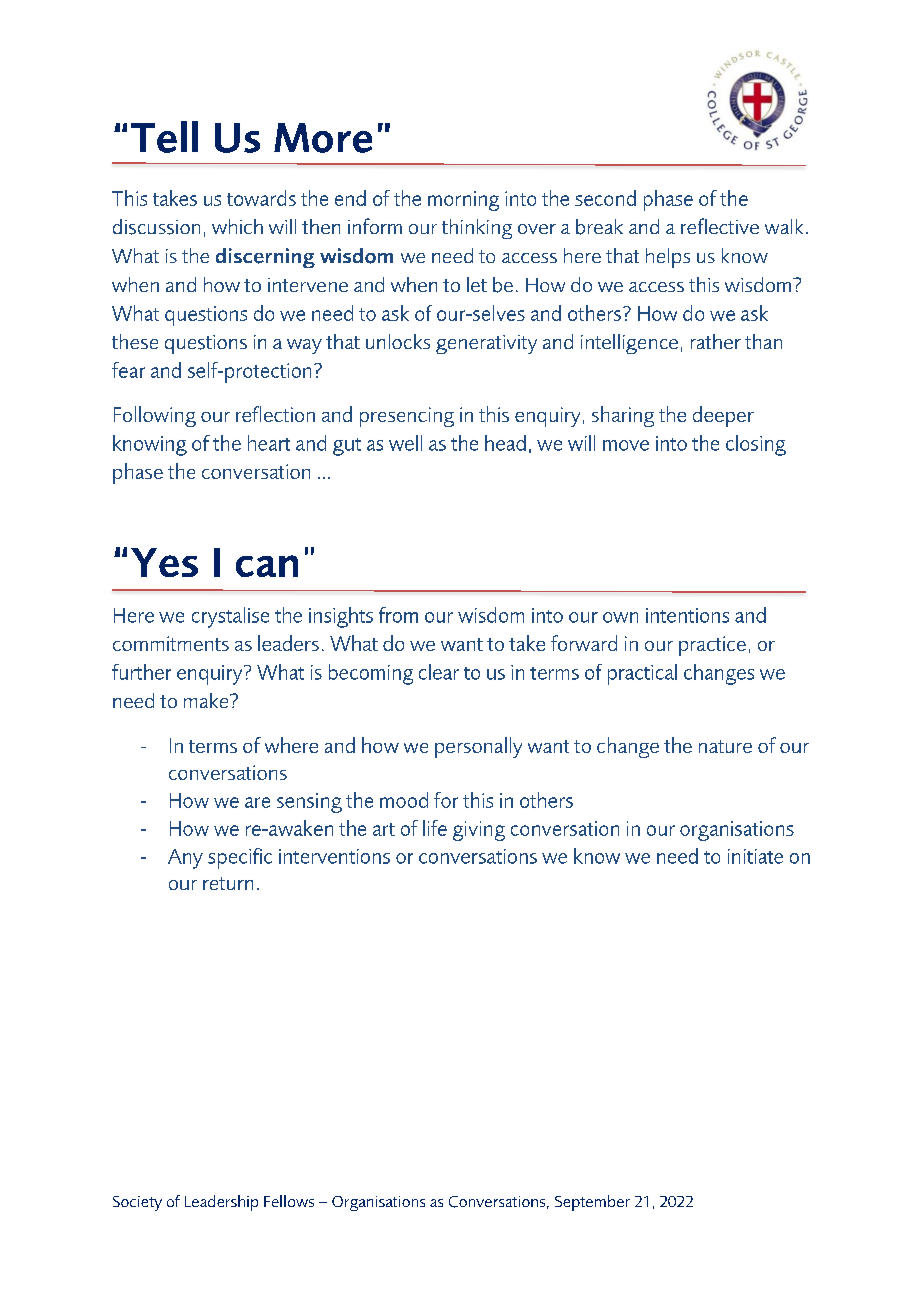 The height and width of the page is (1308, 924). What do you see at coordinates (439, 672) in the page?
I see `clear` at bounding box center [439, 672].
